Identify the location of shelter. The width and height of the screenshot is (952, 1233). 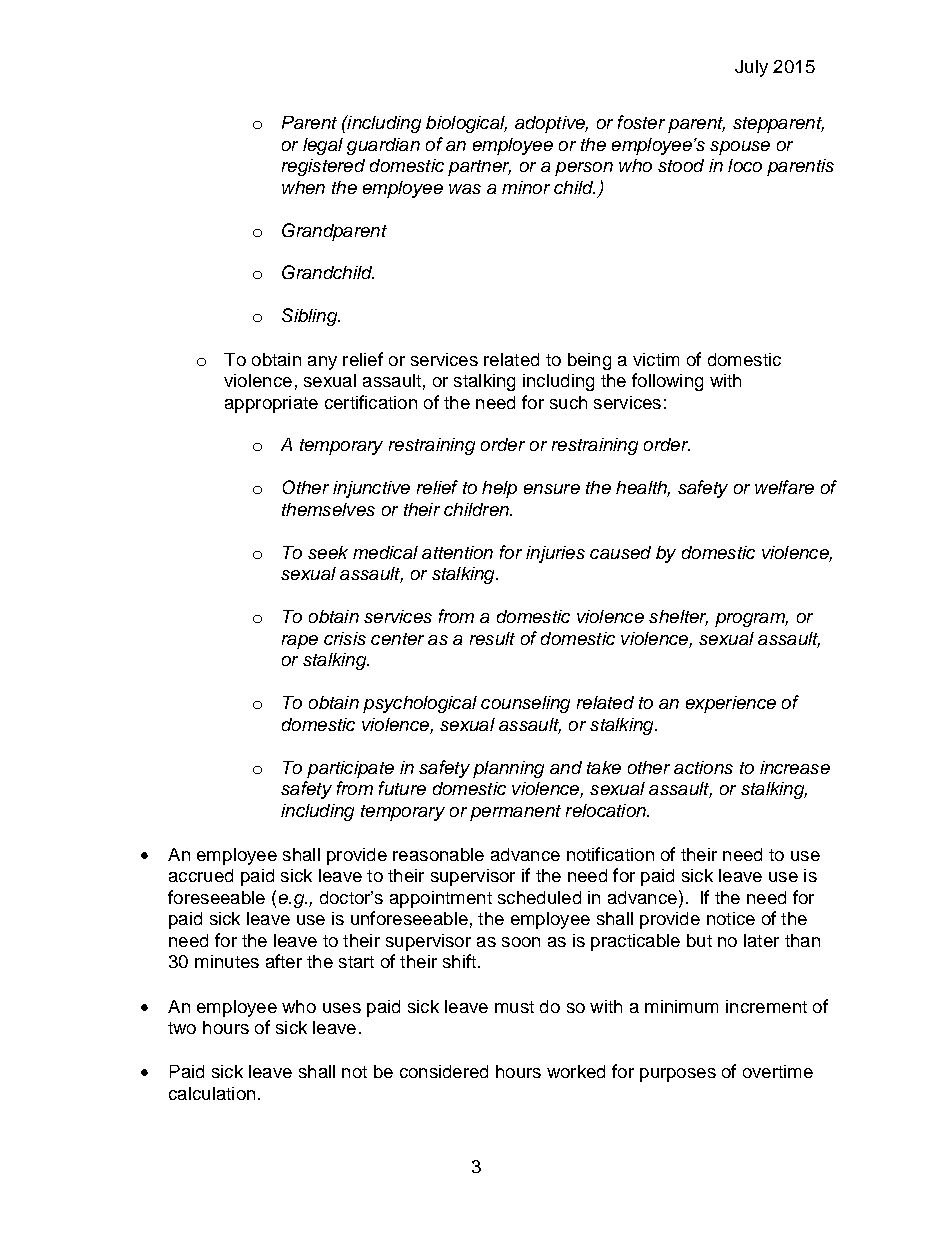
(678, 618).
